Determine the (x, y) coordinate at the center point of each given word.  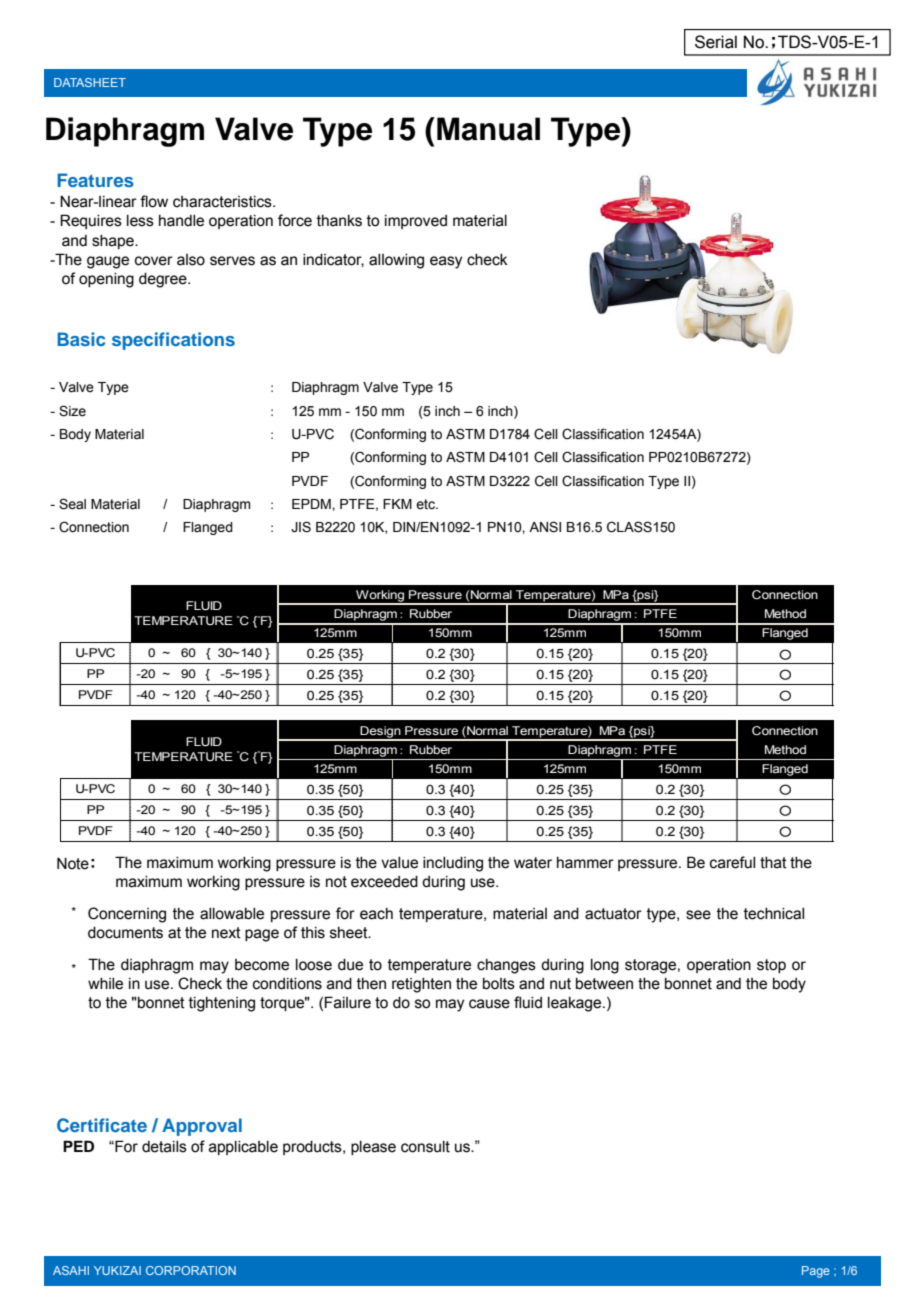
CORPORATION (191, 1270)
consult (425, 1147)
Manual (488, 129)
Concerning (127, 915)
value (399, 863)
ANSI (545, 527)
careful (732, 862)
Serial (716, 42)
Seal (72, 504)
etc (426, 504)
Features (95, 180)
